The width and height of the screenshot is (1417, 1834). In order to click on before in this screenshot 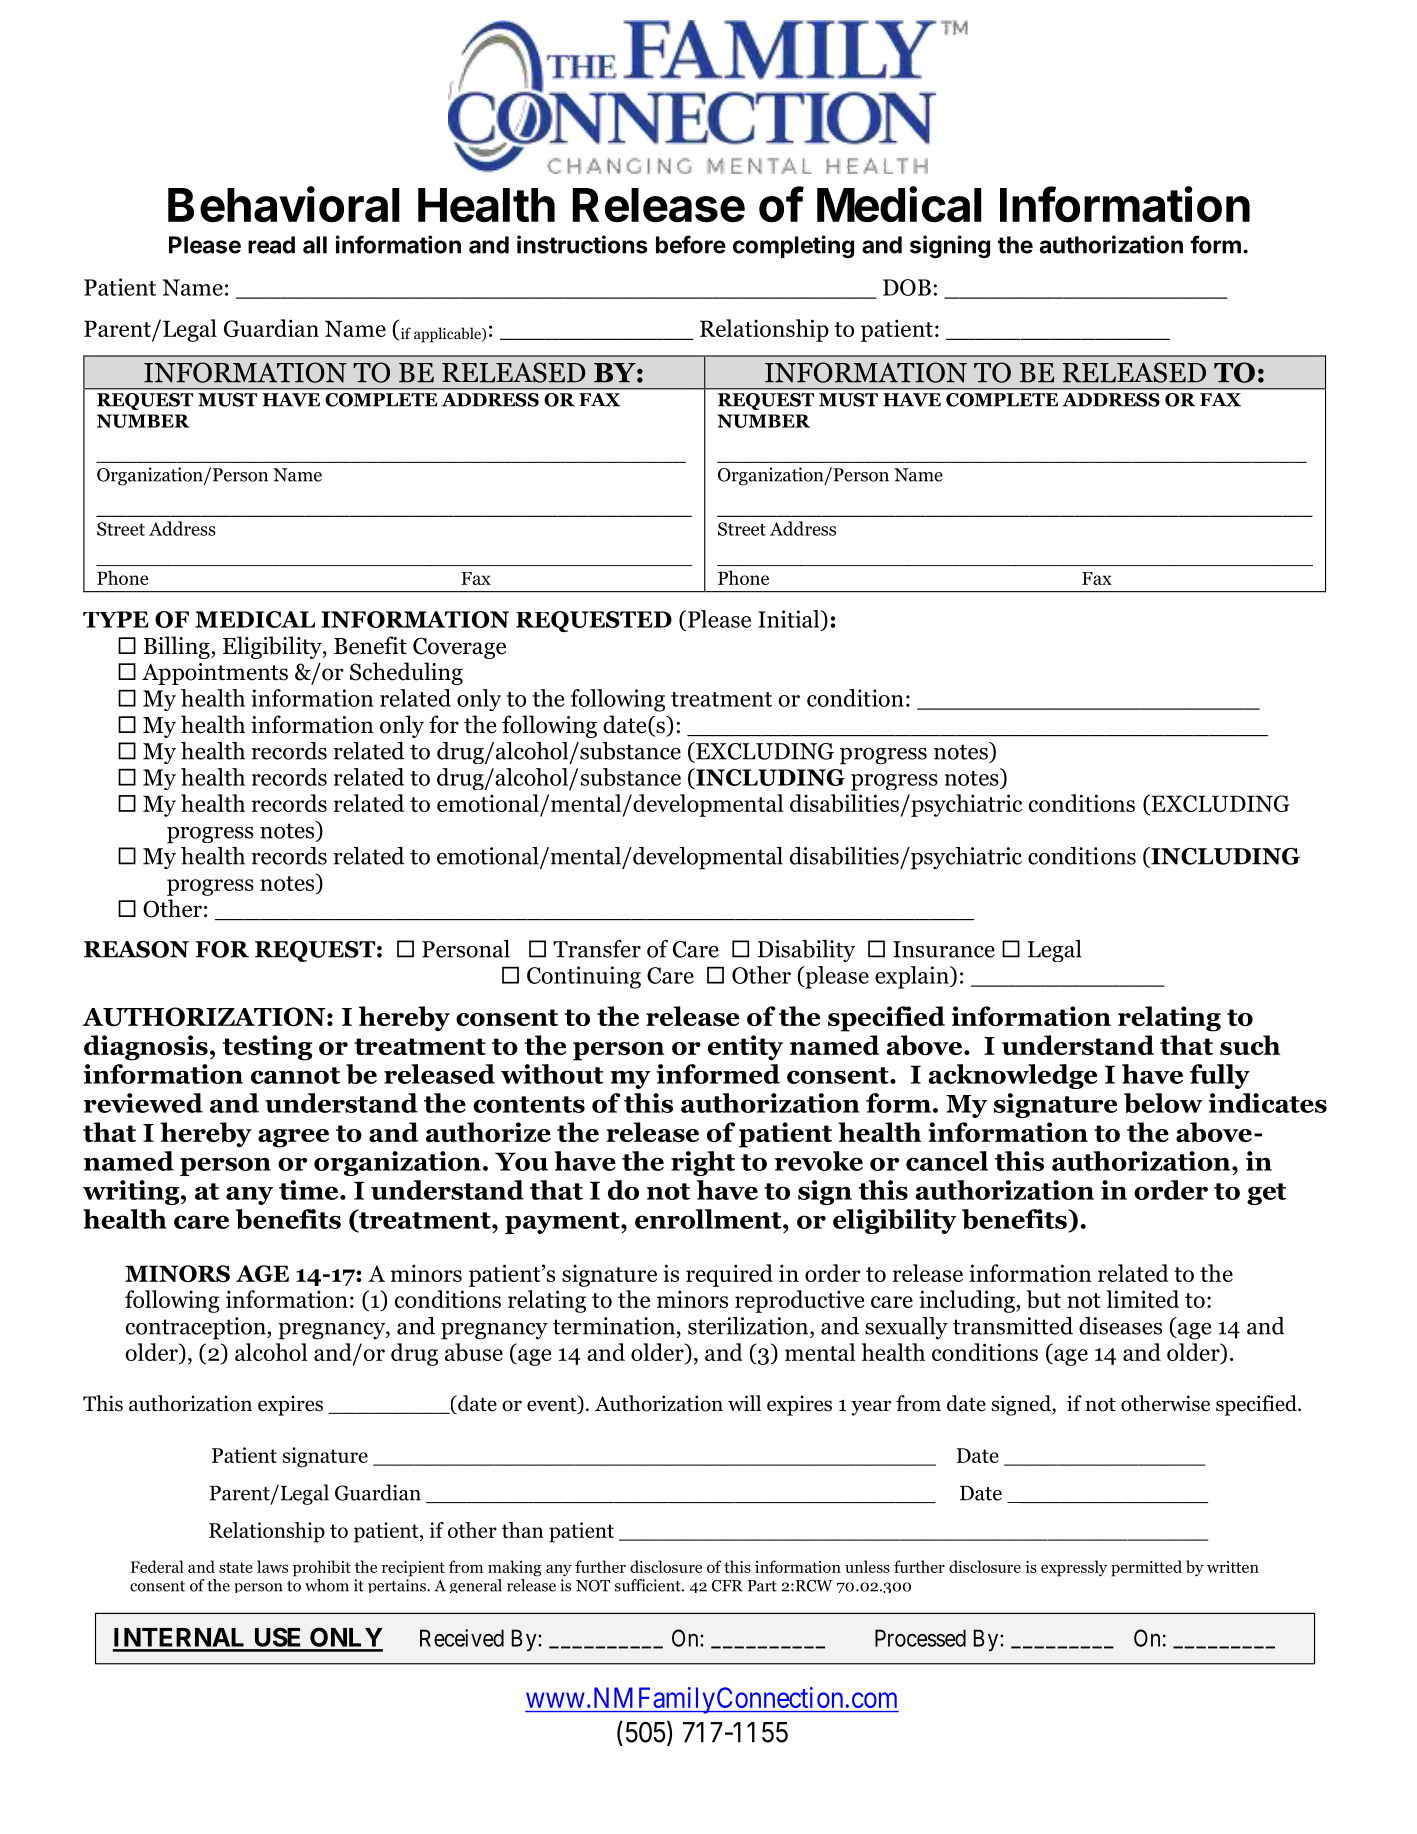, I will do `click(691, 244)`.
